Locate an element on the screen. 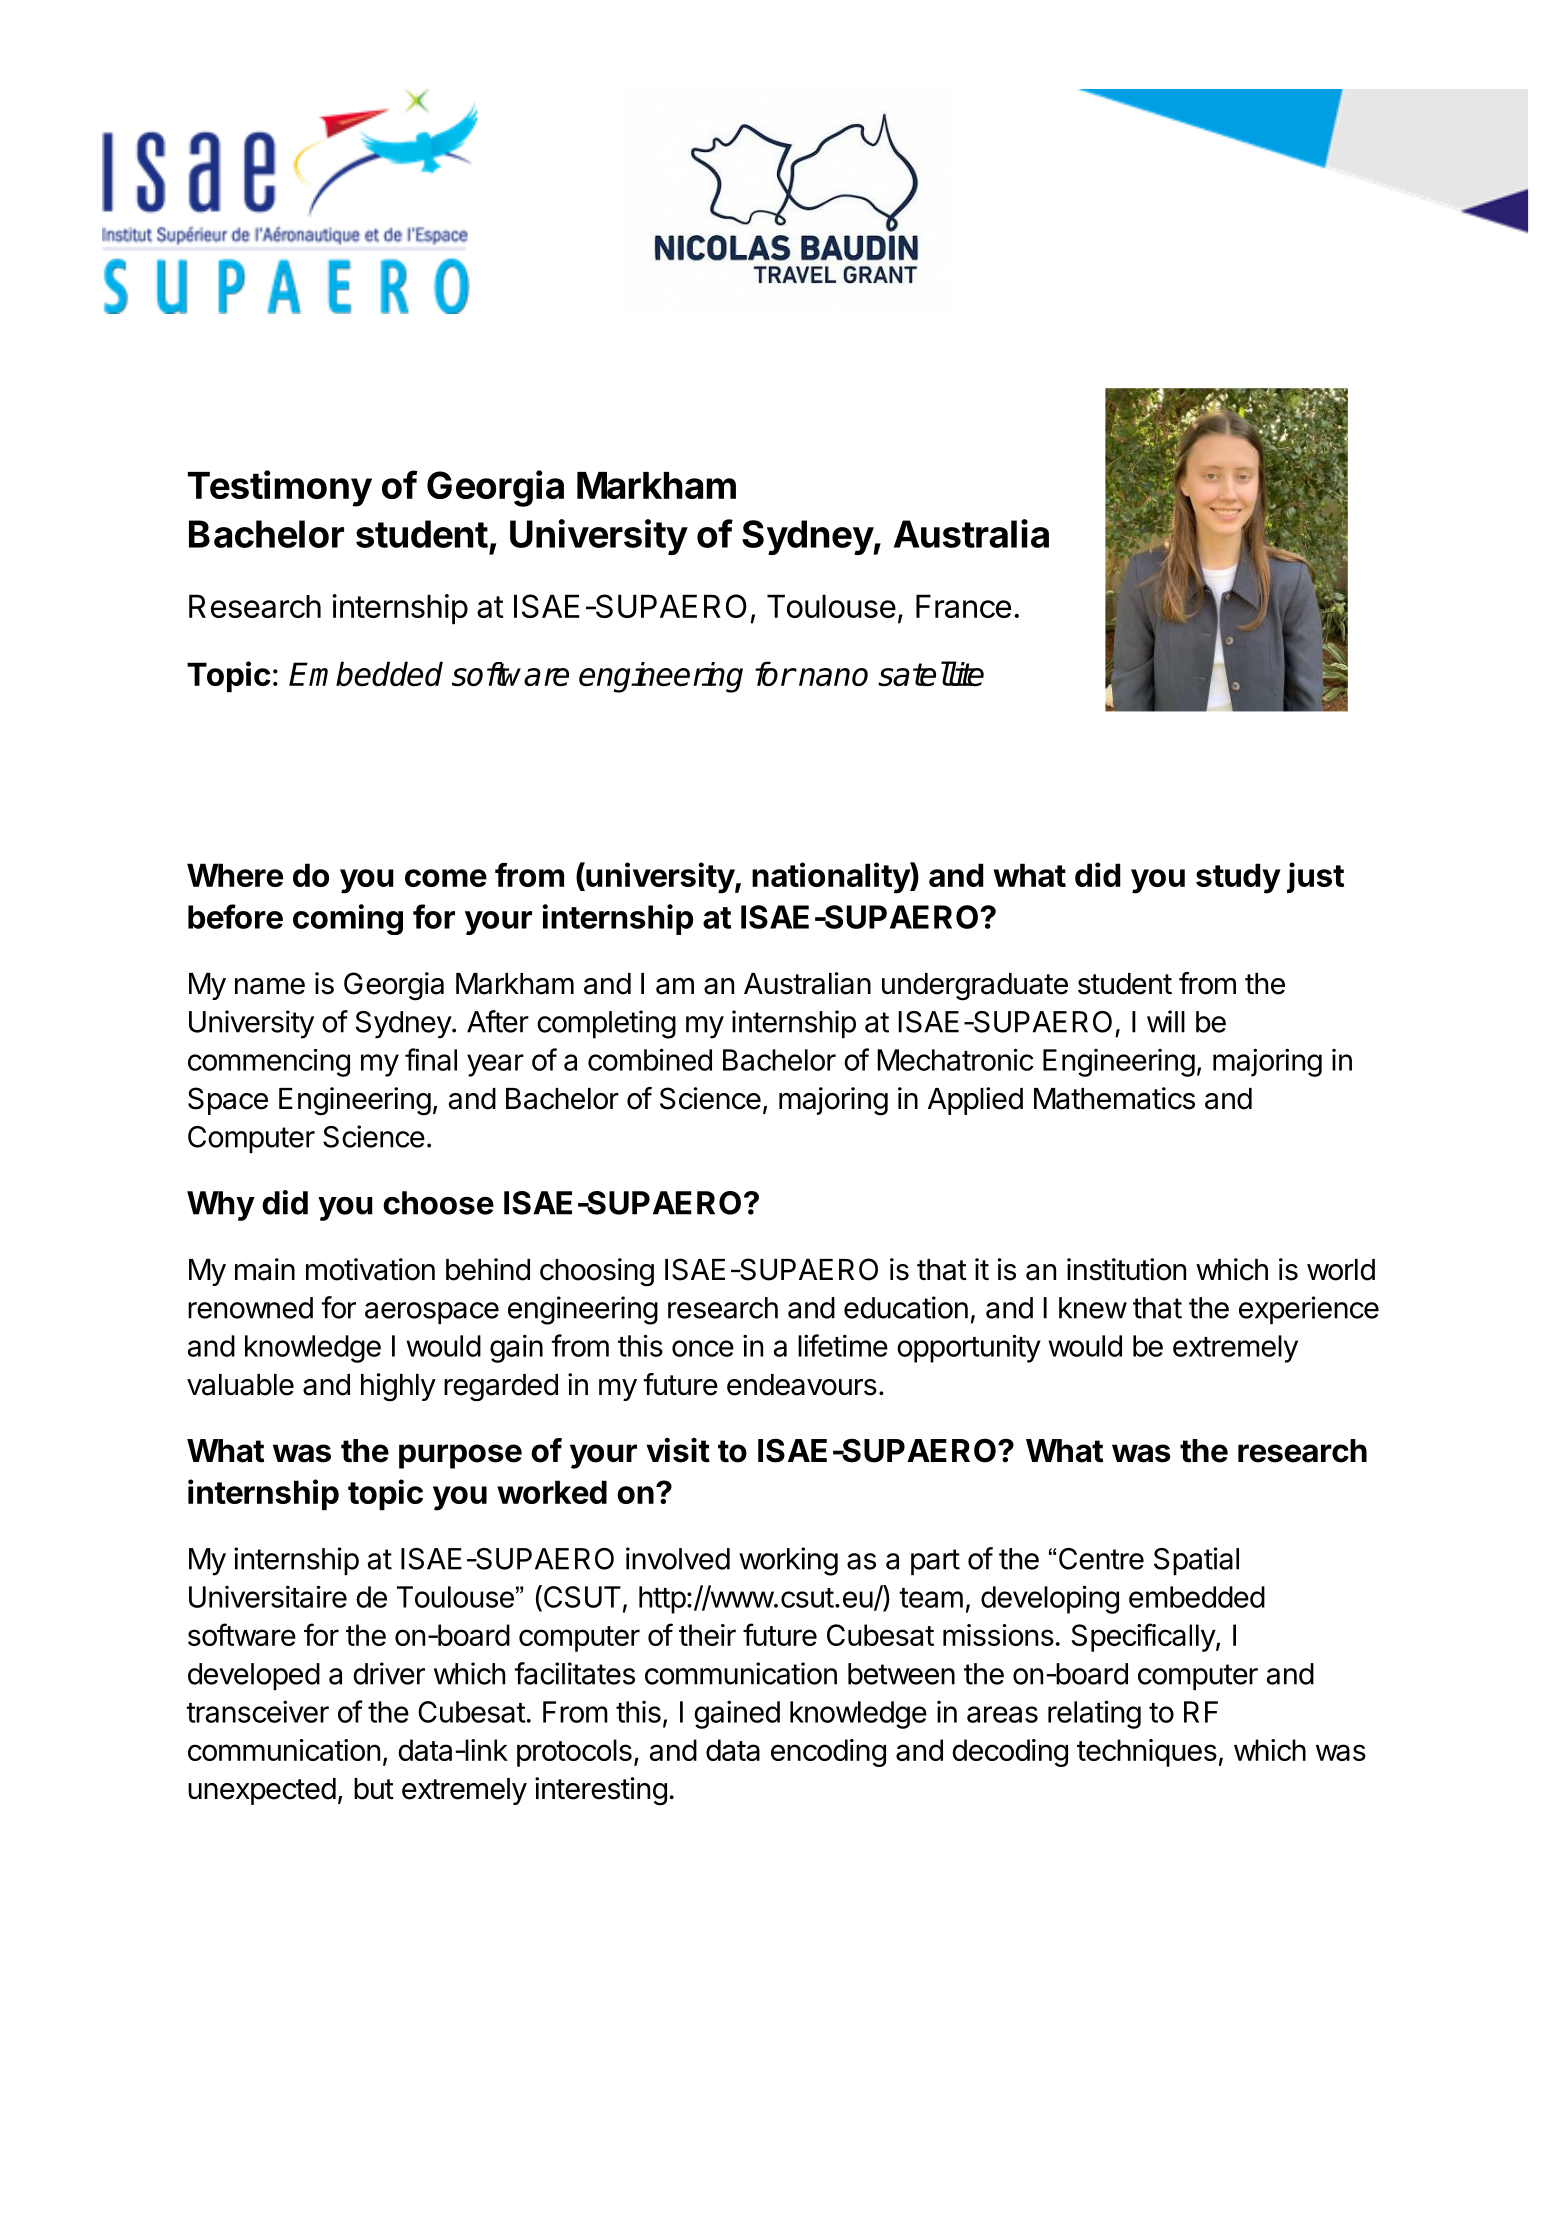 This screenshot has width=1567, height=2216. purpose is located at coordinates (460, 1456).
